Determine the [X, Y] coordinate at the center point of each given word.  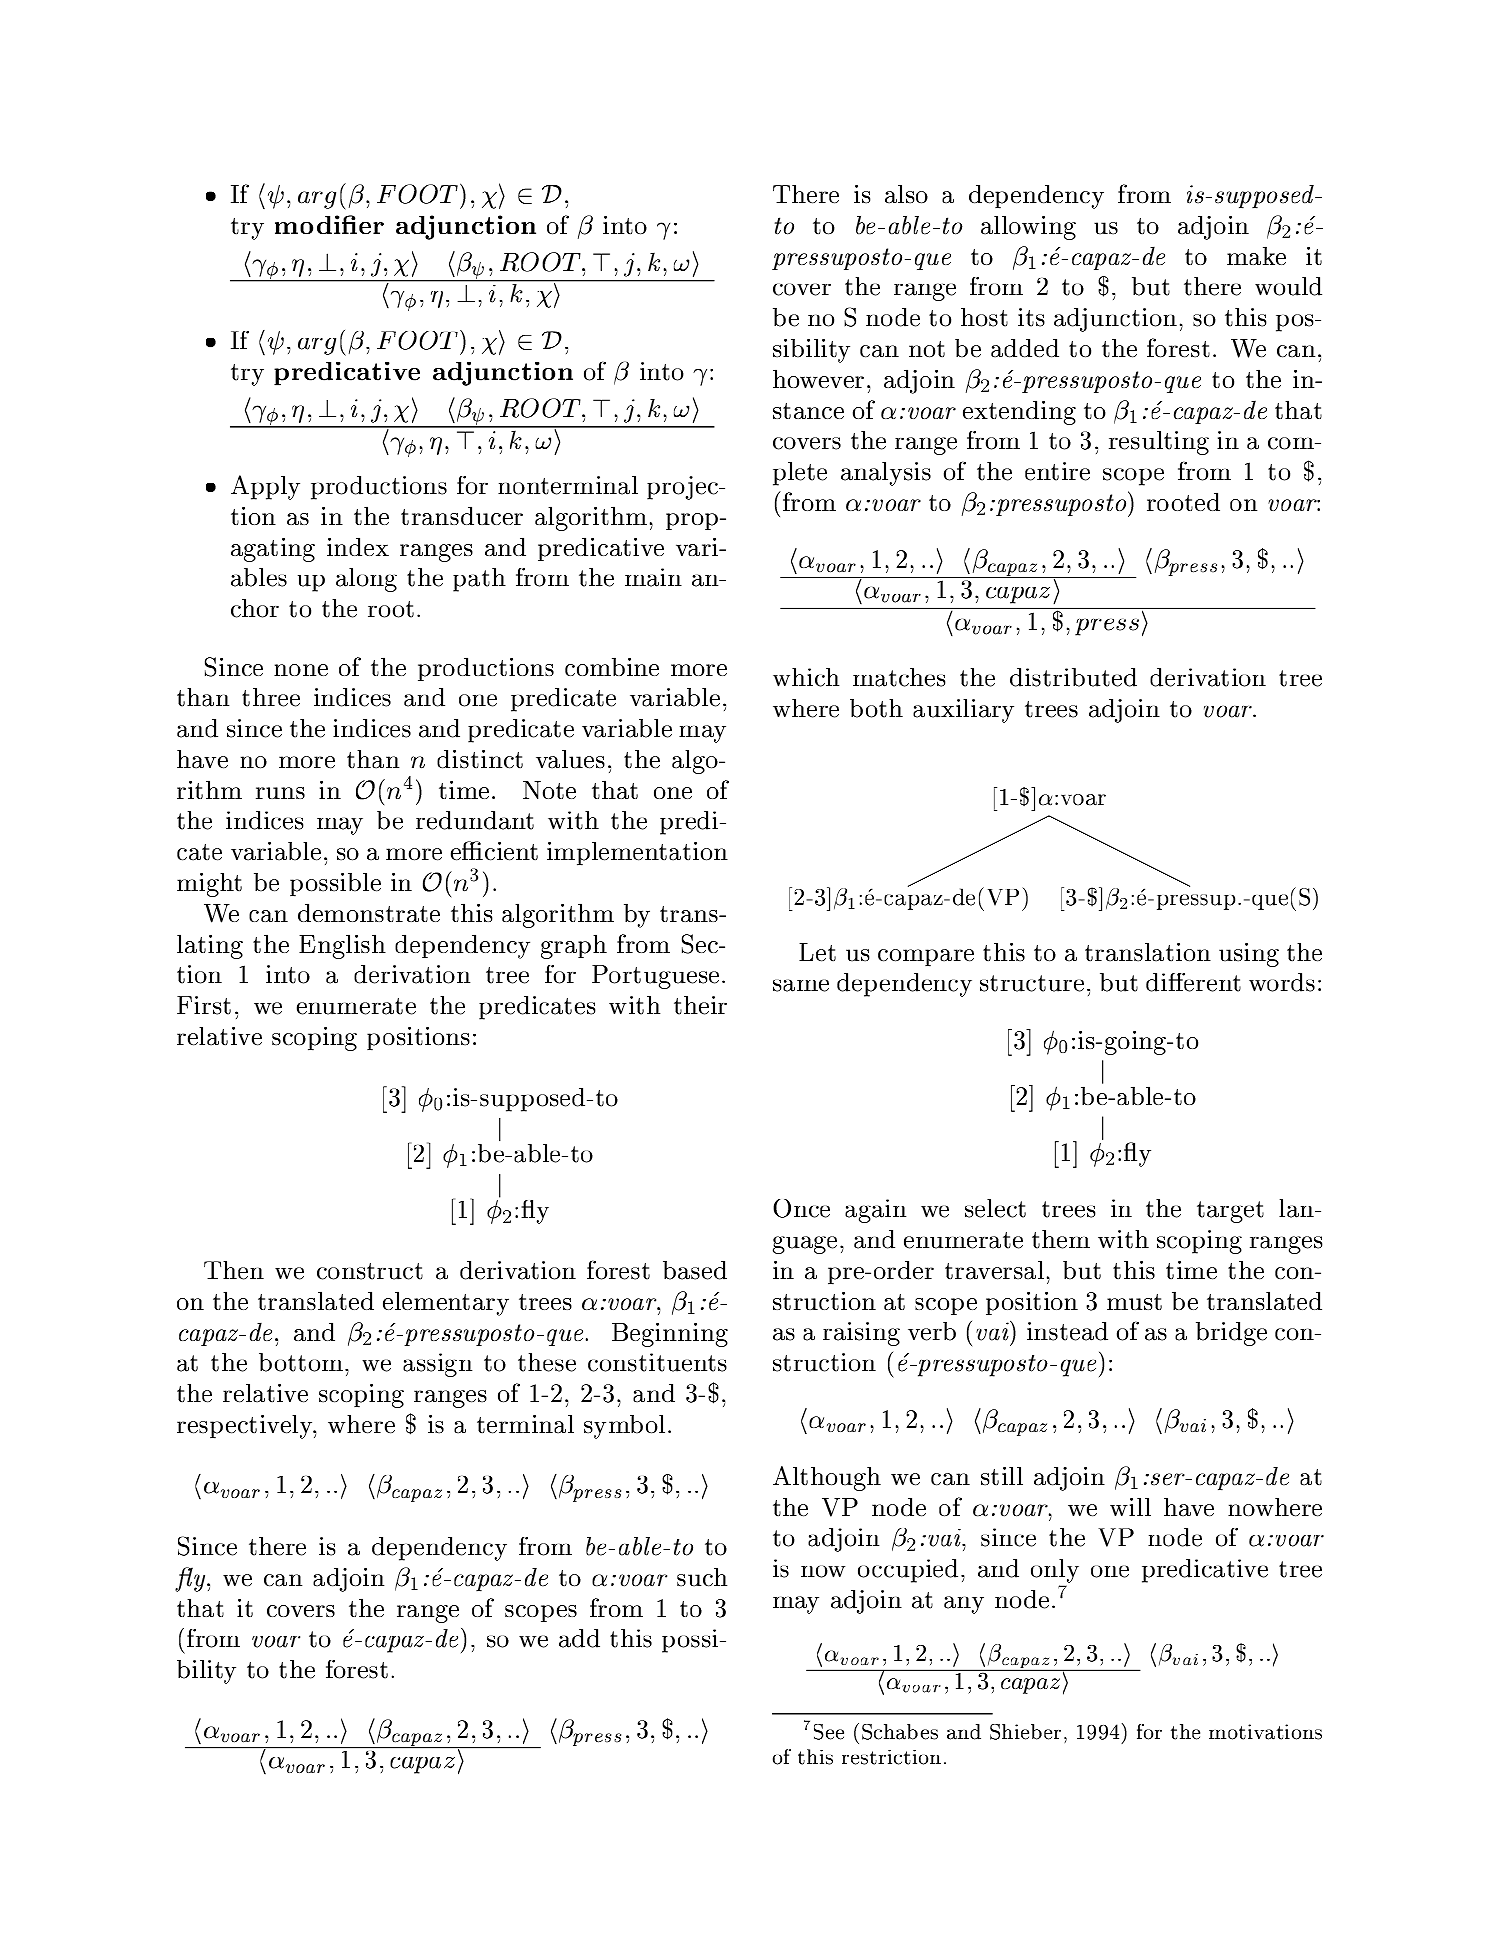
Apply [265, 487]
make [1256, 255]
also [906, 194]
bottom [301, 1362]
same [801, 985]
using [1249, 955]
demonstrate [369, 912]
